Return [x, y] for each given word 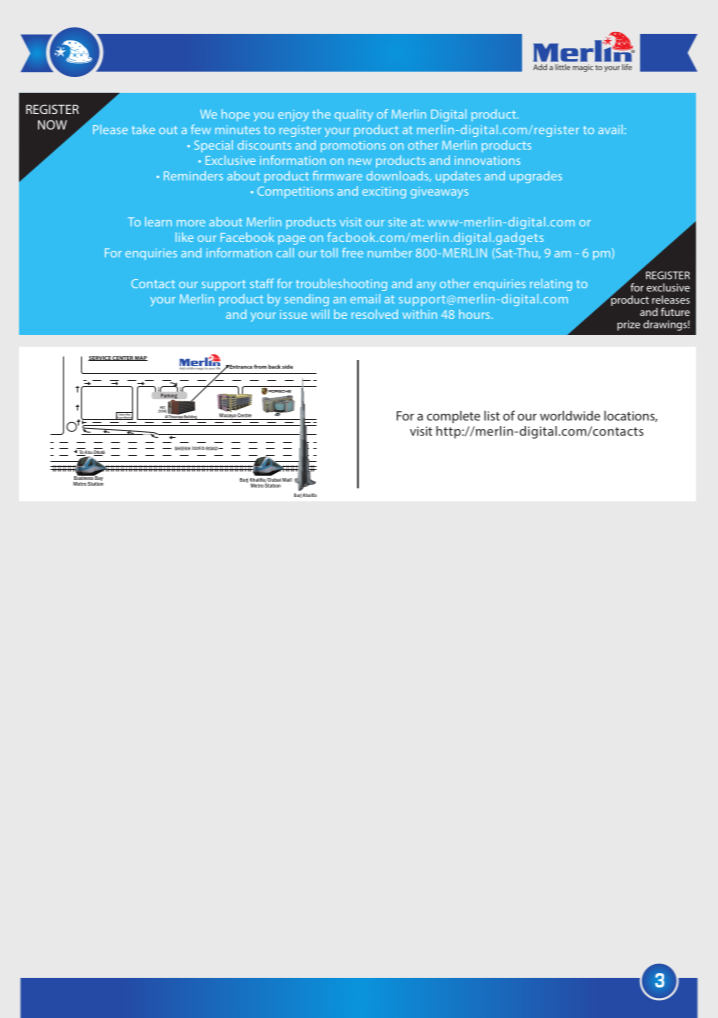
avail [610, 129]
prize [628, 325]
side [287, 367]
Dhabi [99, 452]
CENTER [123, 358]
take [143, 129]
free [352, 253]
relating [551, 285]
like [185, 237]
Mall [287, 480]
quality [354, 115]
